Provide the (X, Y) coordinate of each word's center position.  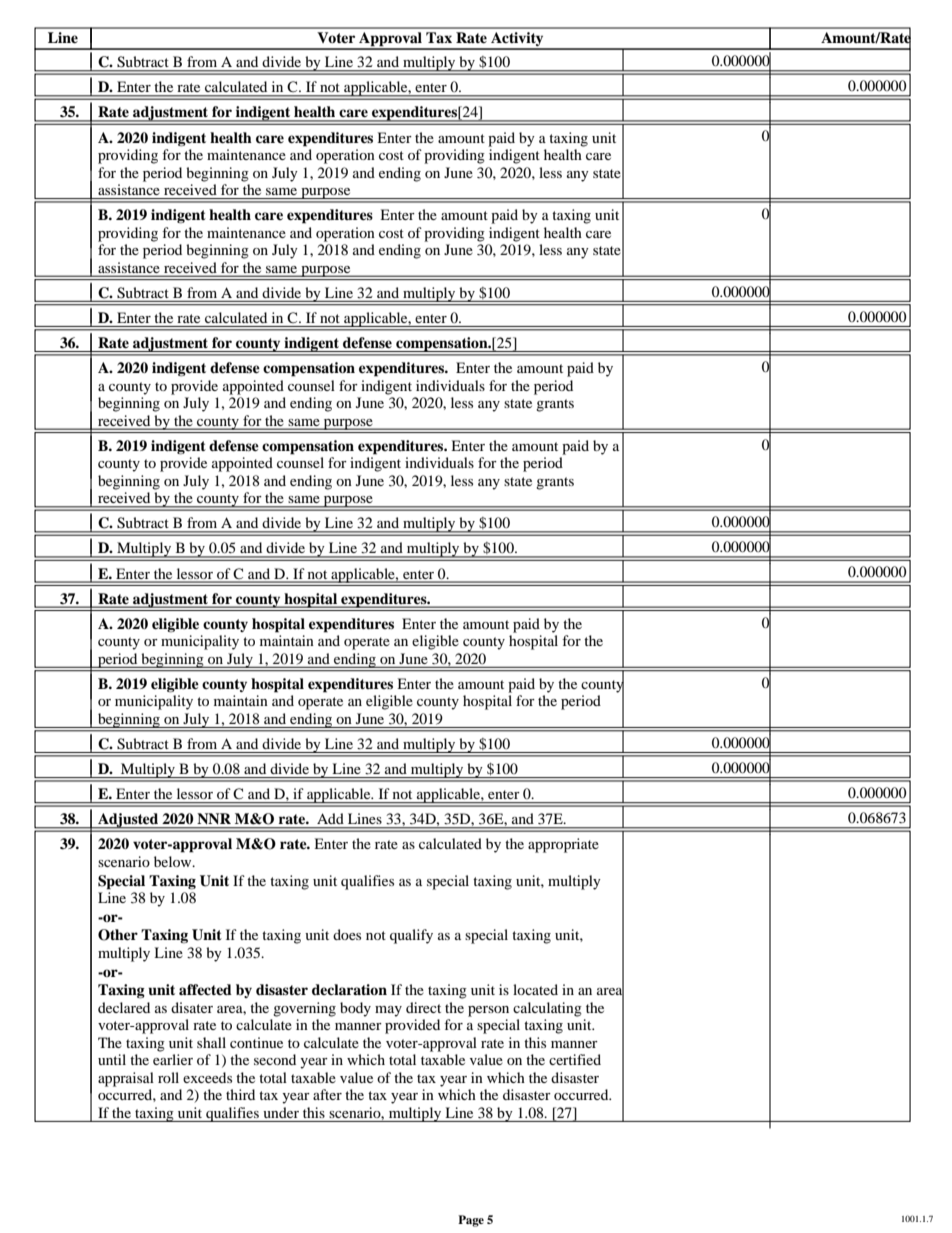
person (488, 1011)
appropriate (563, 845)
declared (124, 1007)
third (240, 1094)
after (327, 1094)
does (347, 934)
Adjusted (128, 820)
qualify (411, 936)
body (355, 1009)
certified (575, 1059)
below (174, 861)
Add (330, 818)
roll (168, 1077)
